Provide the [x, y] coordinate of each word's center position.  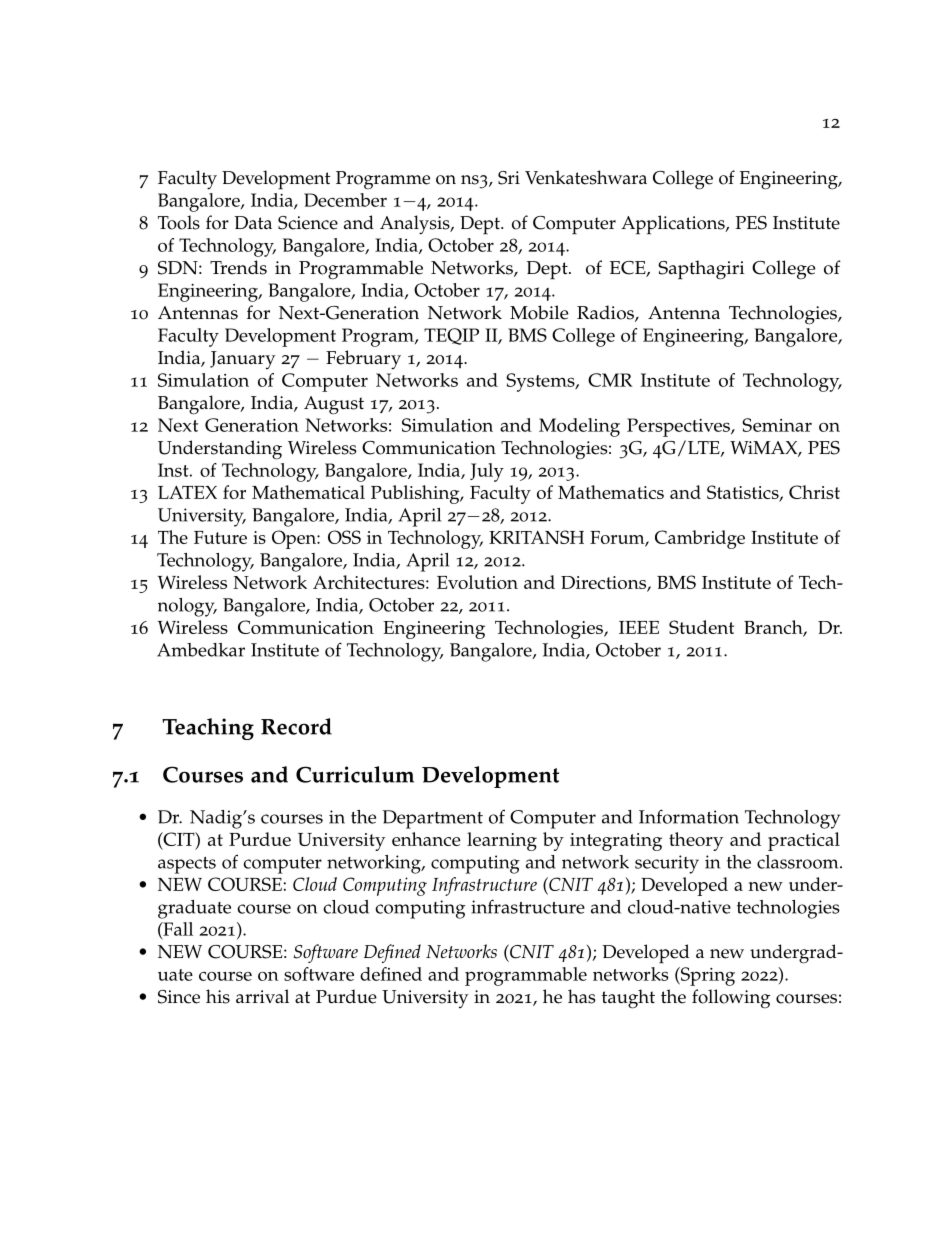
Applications [674, 225]
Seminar [777, 425]
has [581, 996]
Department [433, 819]
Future [220, 537]
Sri [509, 178]
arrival [262, 996]
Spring [707, 976]
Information [689, 816]
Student [701, 627]
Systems [541, 382]
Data [253, 222]
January [242, 360]
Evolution [477, 582]
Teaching [208, 729]
